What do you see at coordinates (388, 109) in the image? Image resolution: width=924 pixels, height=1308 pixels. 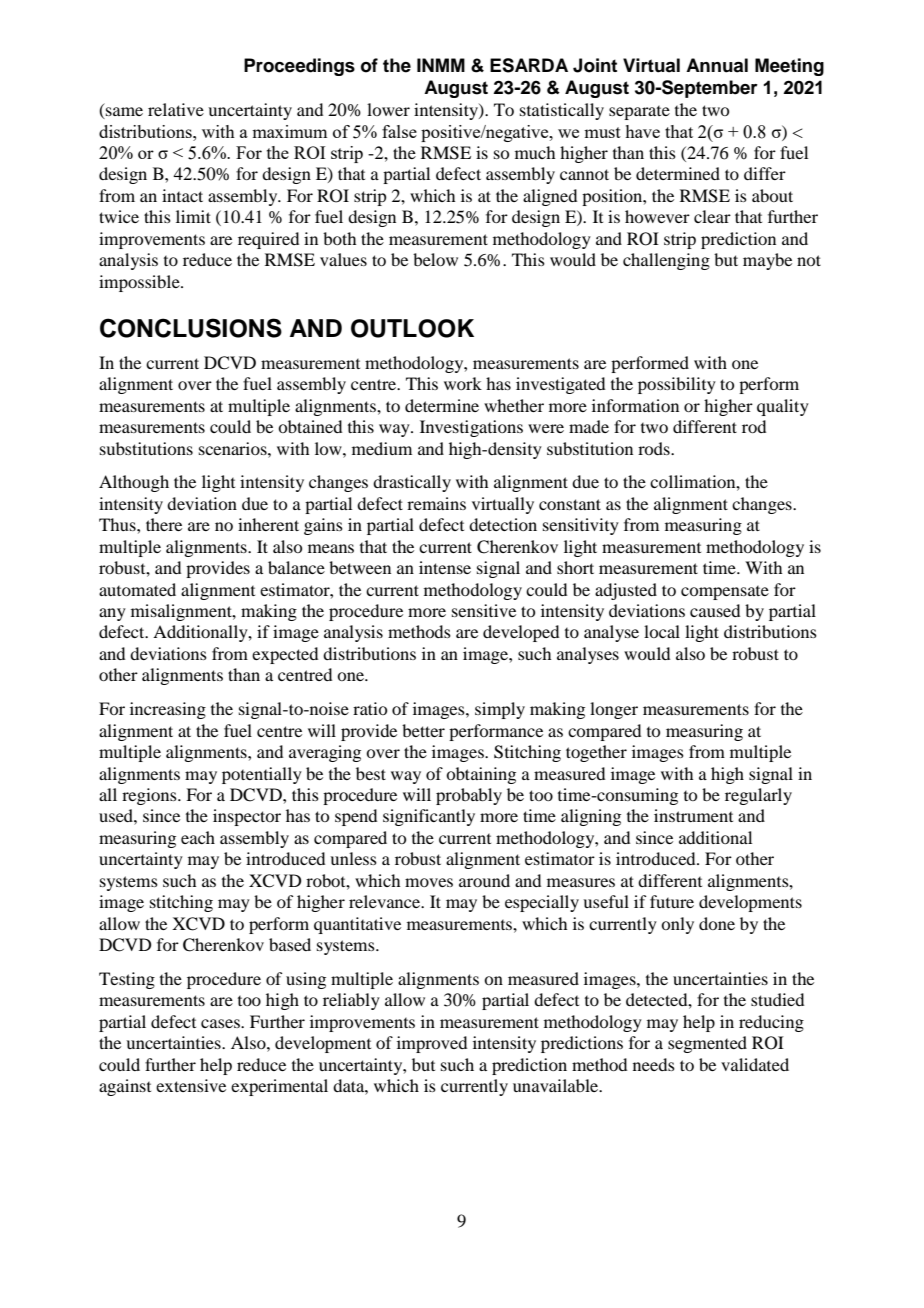 I see `lower` at bounding box center [388, 109].
